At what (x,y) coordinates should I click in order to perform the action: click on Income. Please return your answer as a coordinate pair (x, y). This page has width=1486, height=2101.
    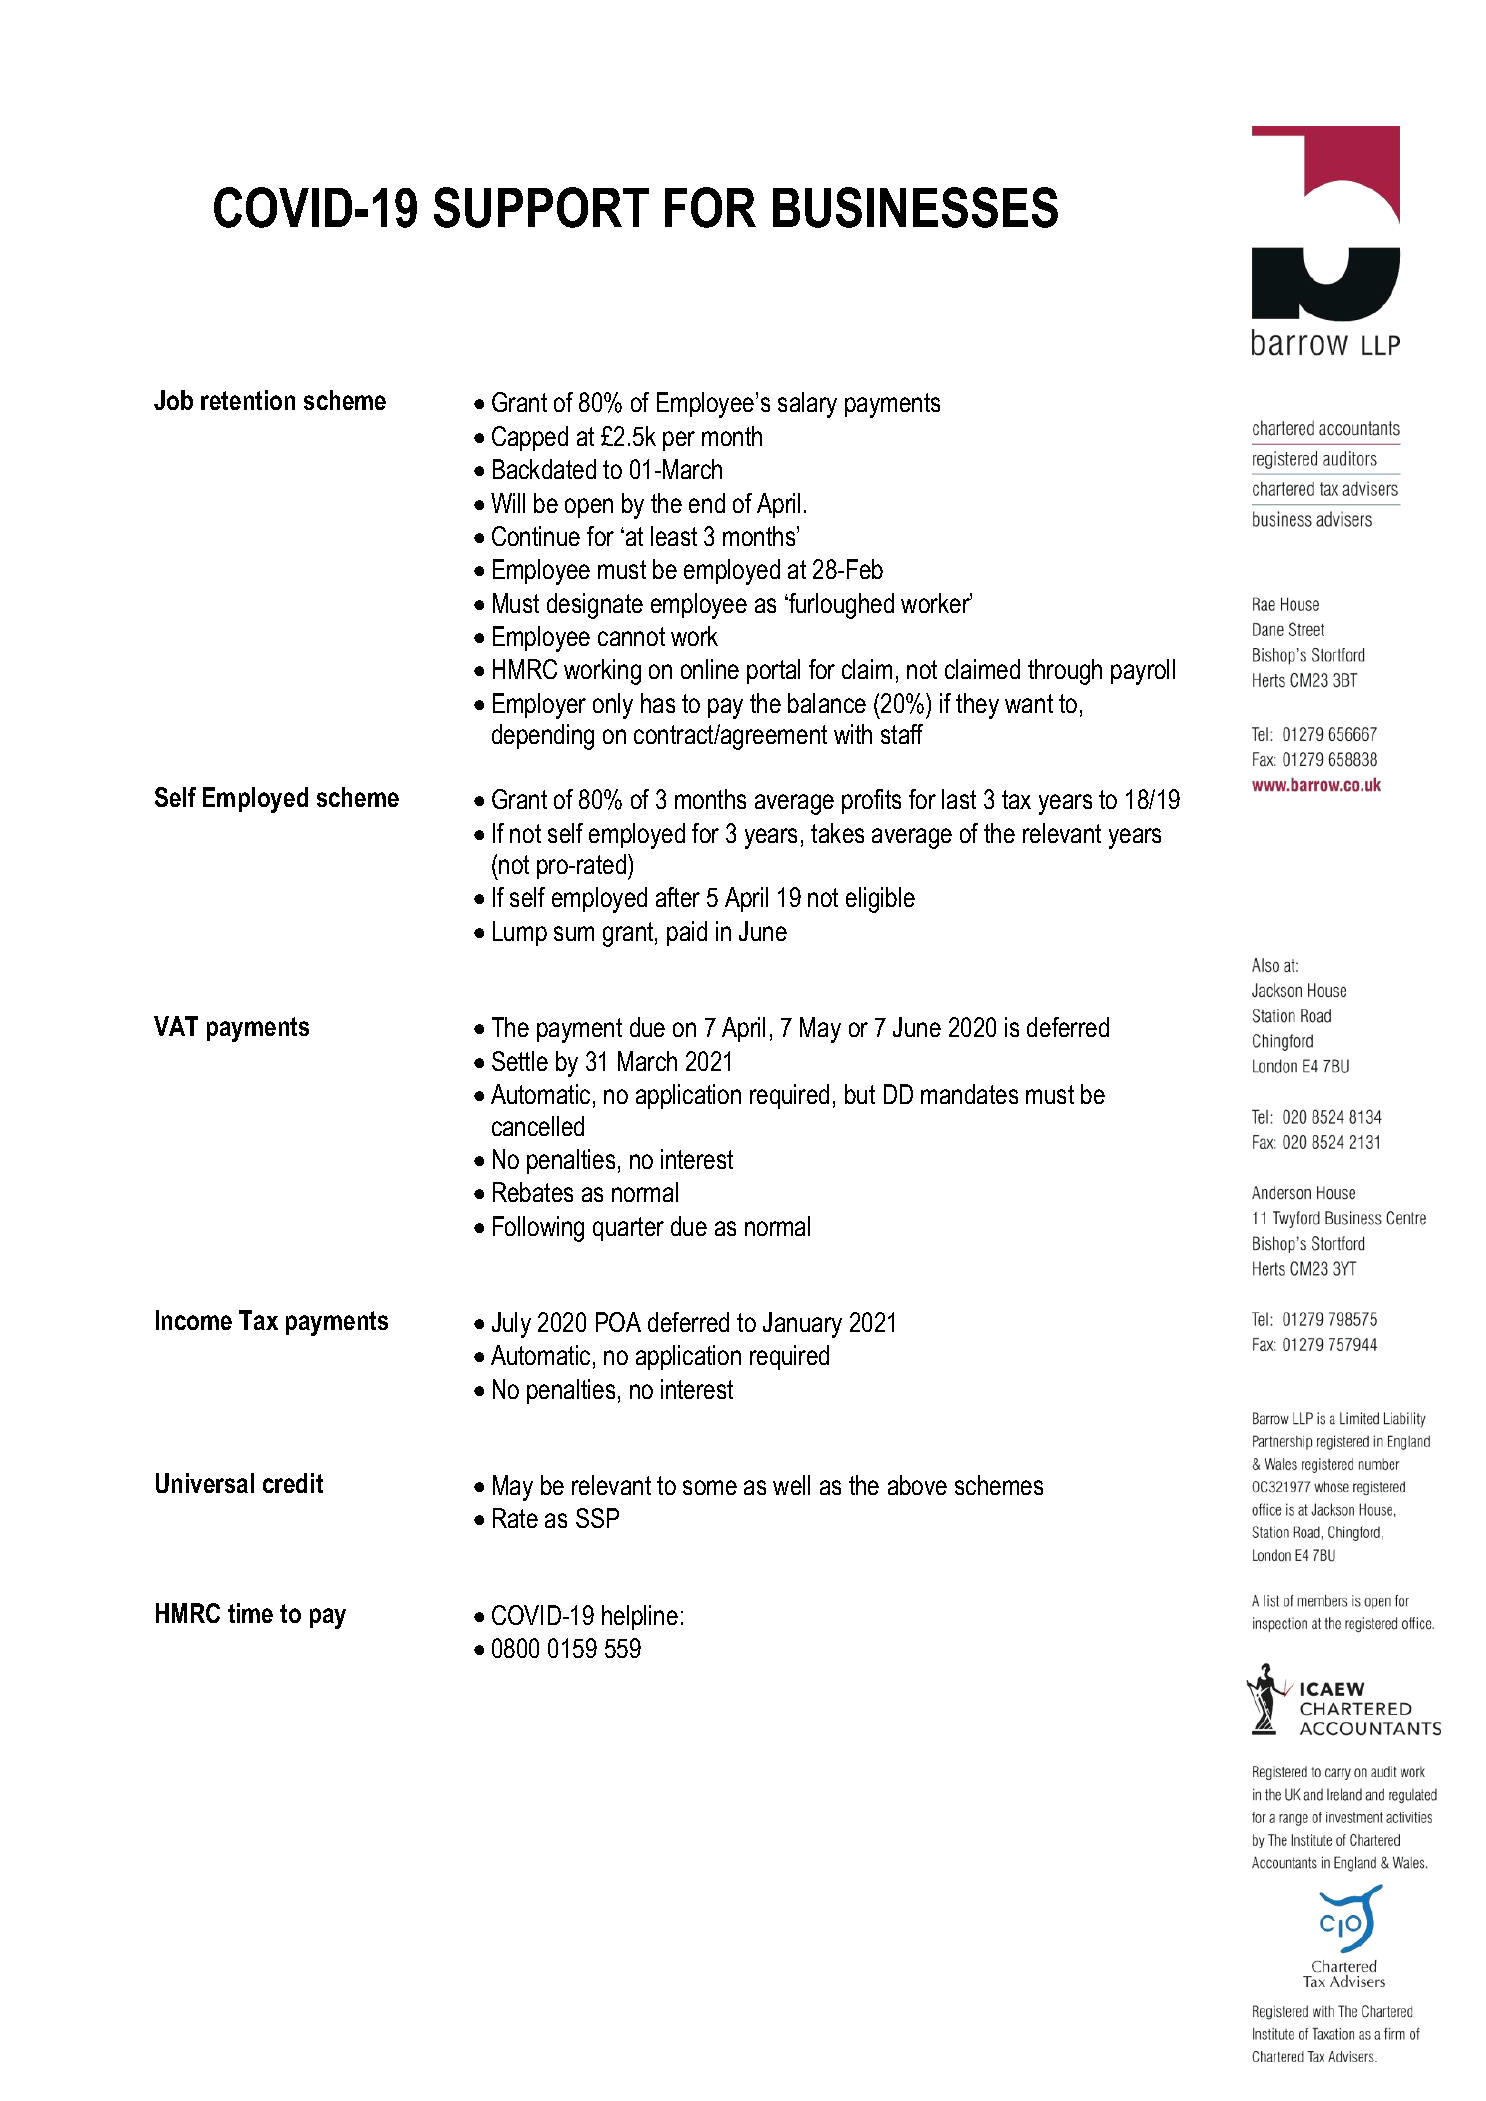
    Looking at the image, I should click on (194, 1320).
